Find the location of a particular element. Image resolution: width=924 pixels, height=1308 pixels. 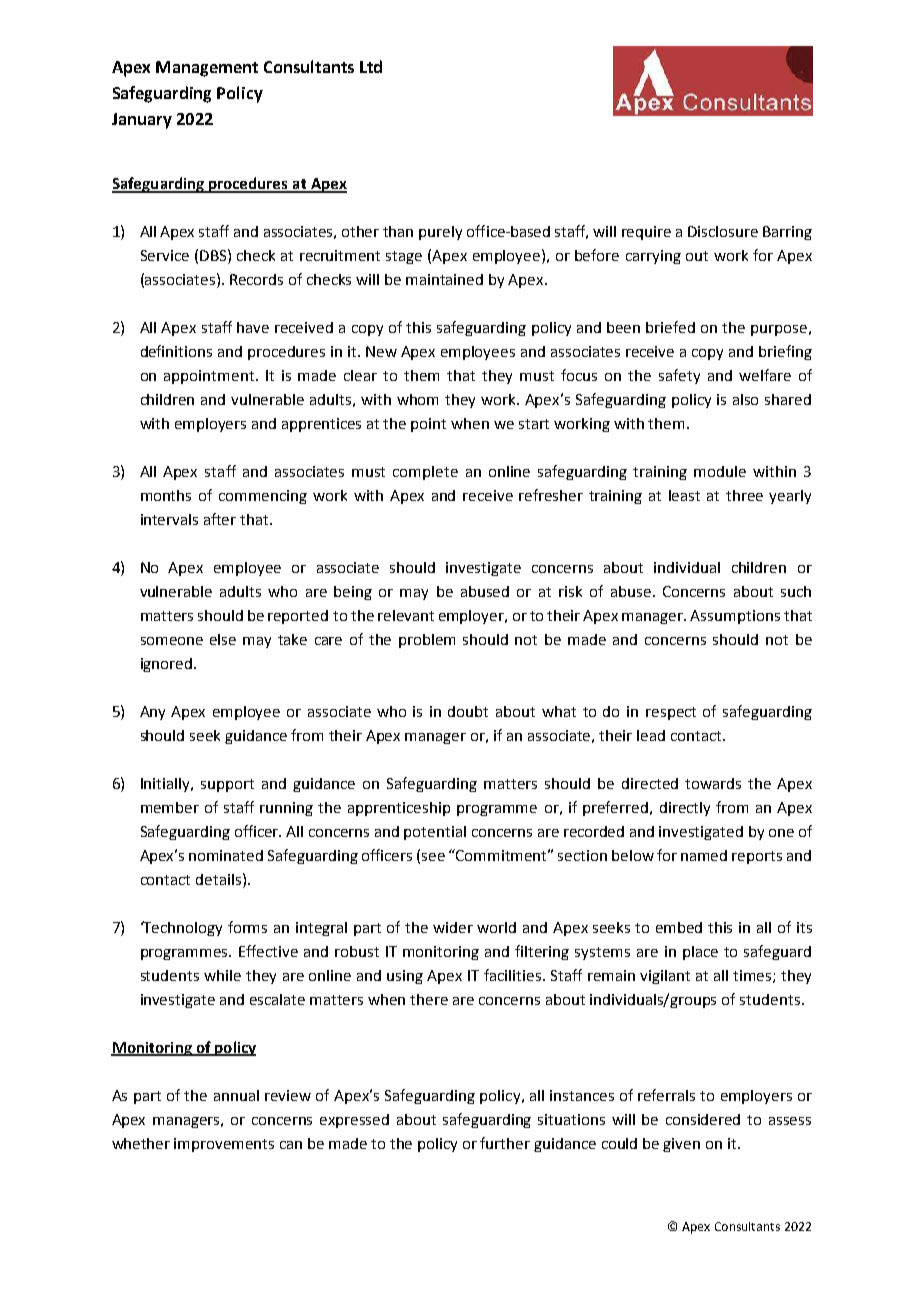

problem is located at coordinates (427, 641).
